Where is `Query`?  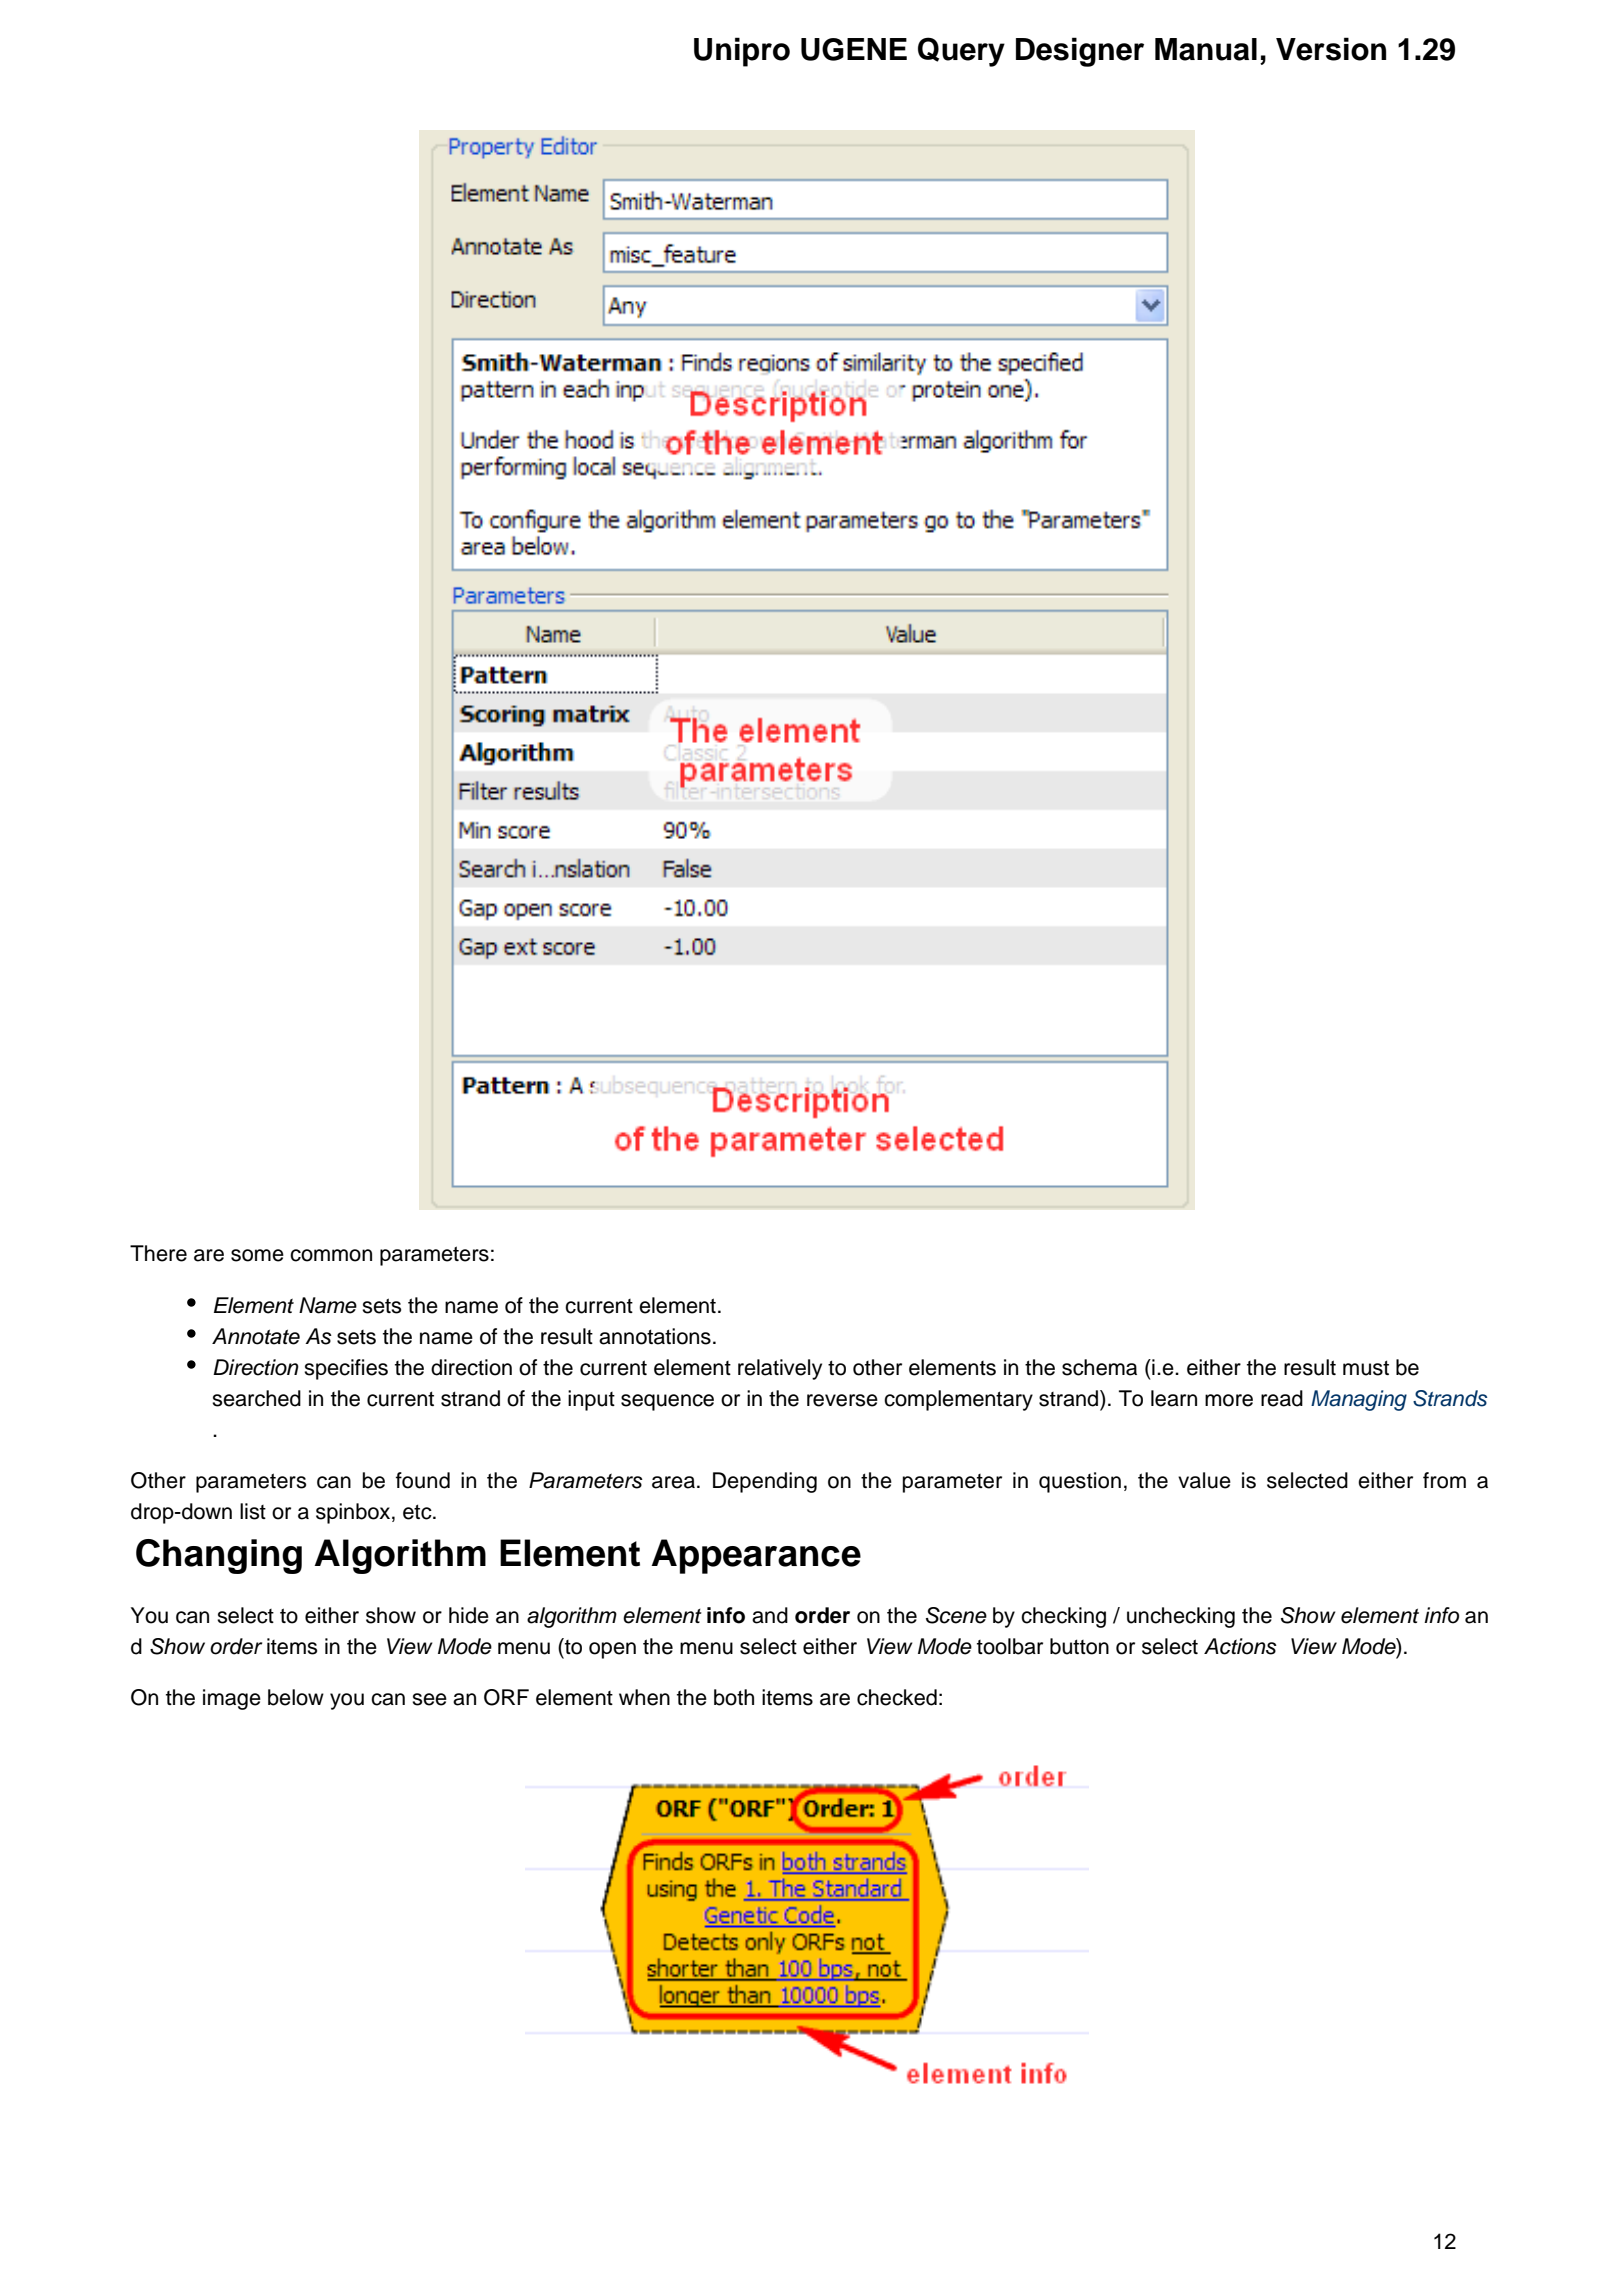
Query is located at coordinates (961, 52).
